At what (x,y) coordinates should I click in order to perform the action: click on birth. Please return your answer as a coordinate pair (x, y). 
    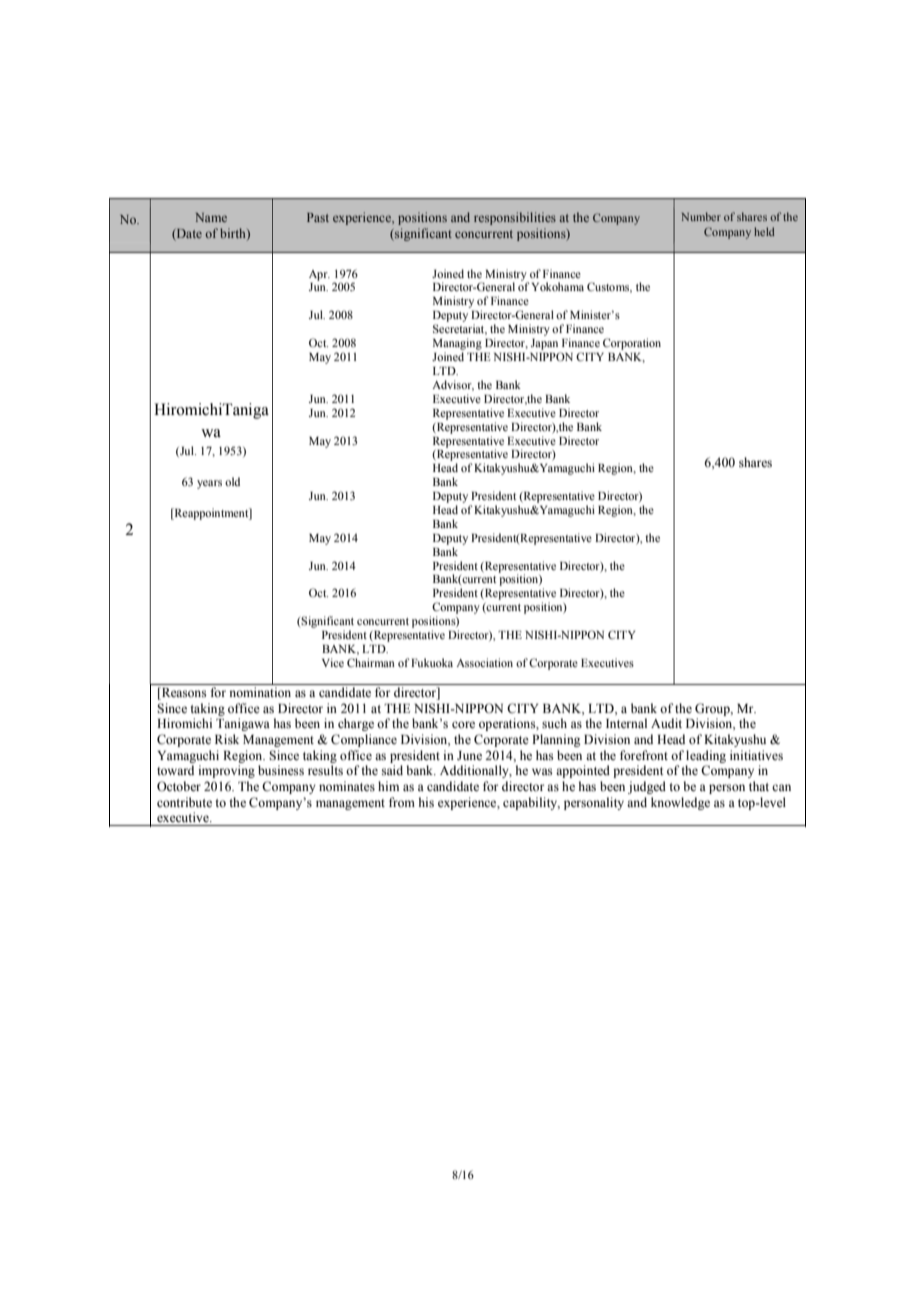
    Looking at the image, I should click on (234, 234).
